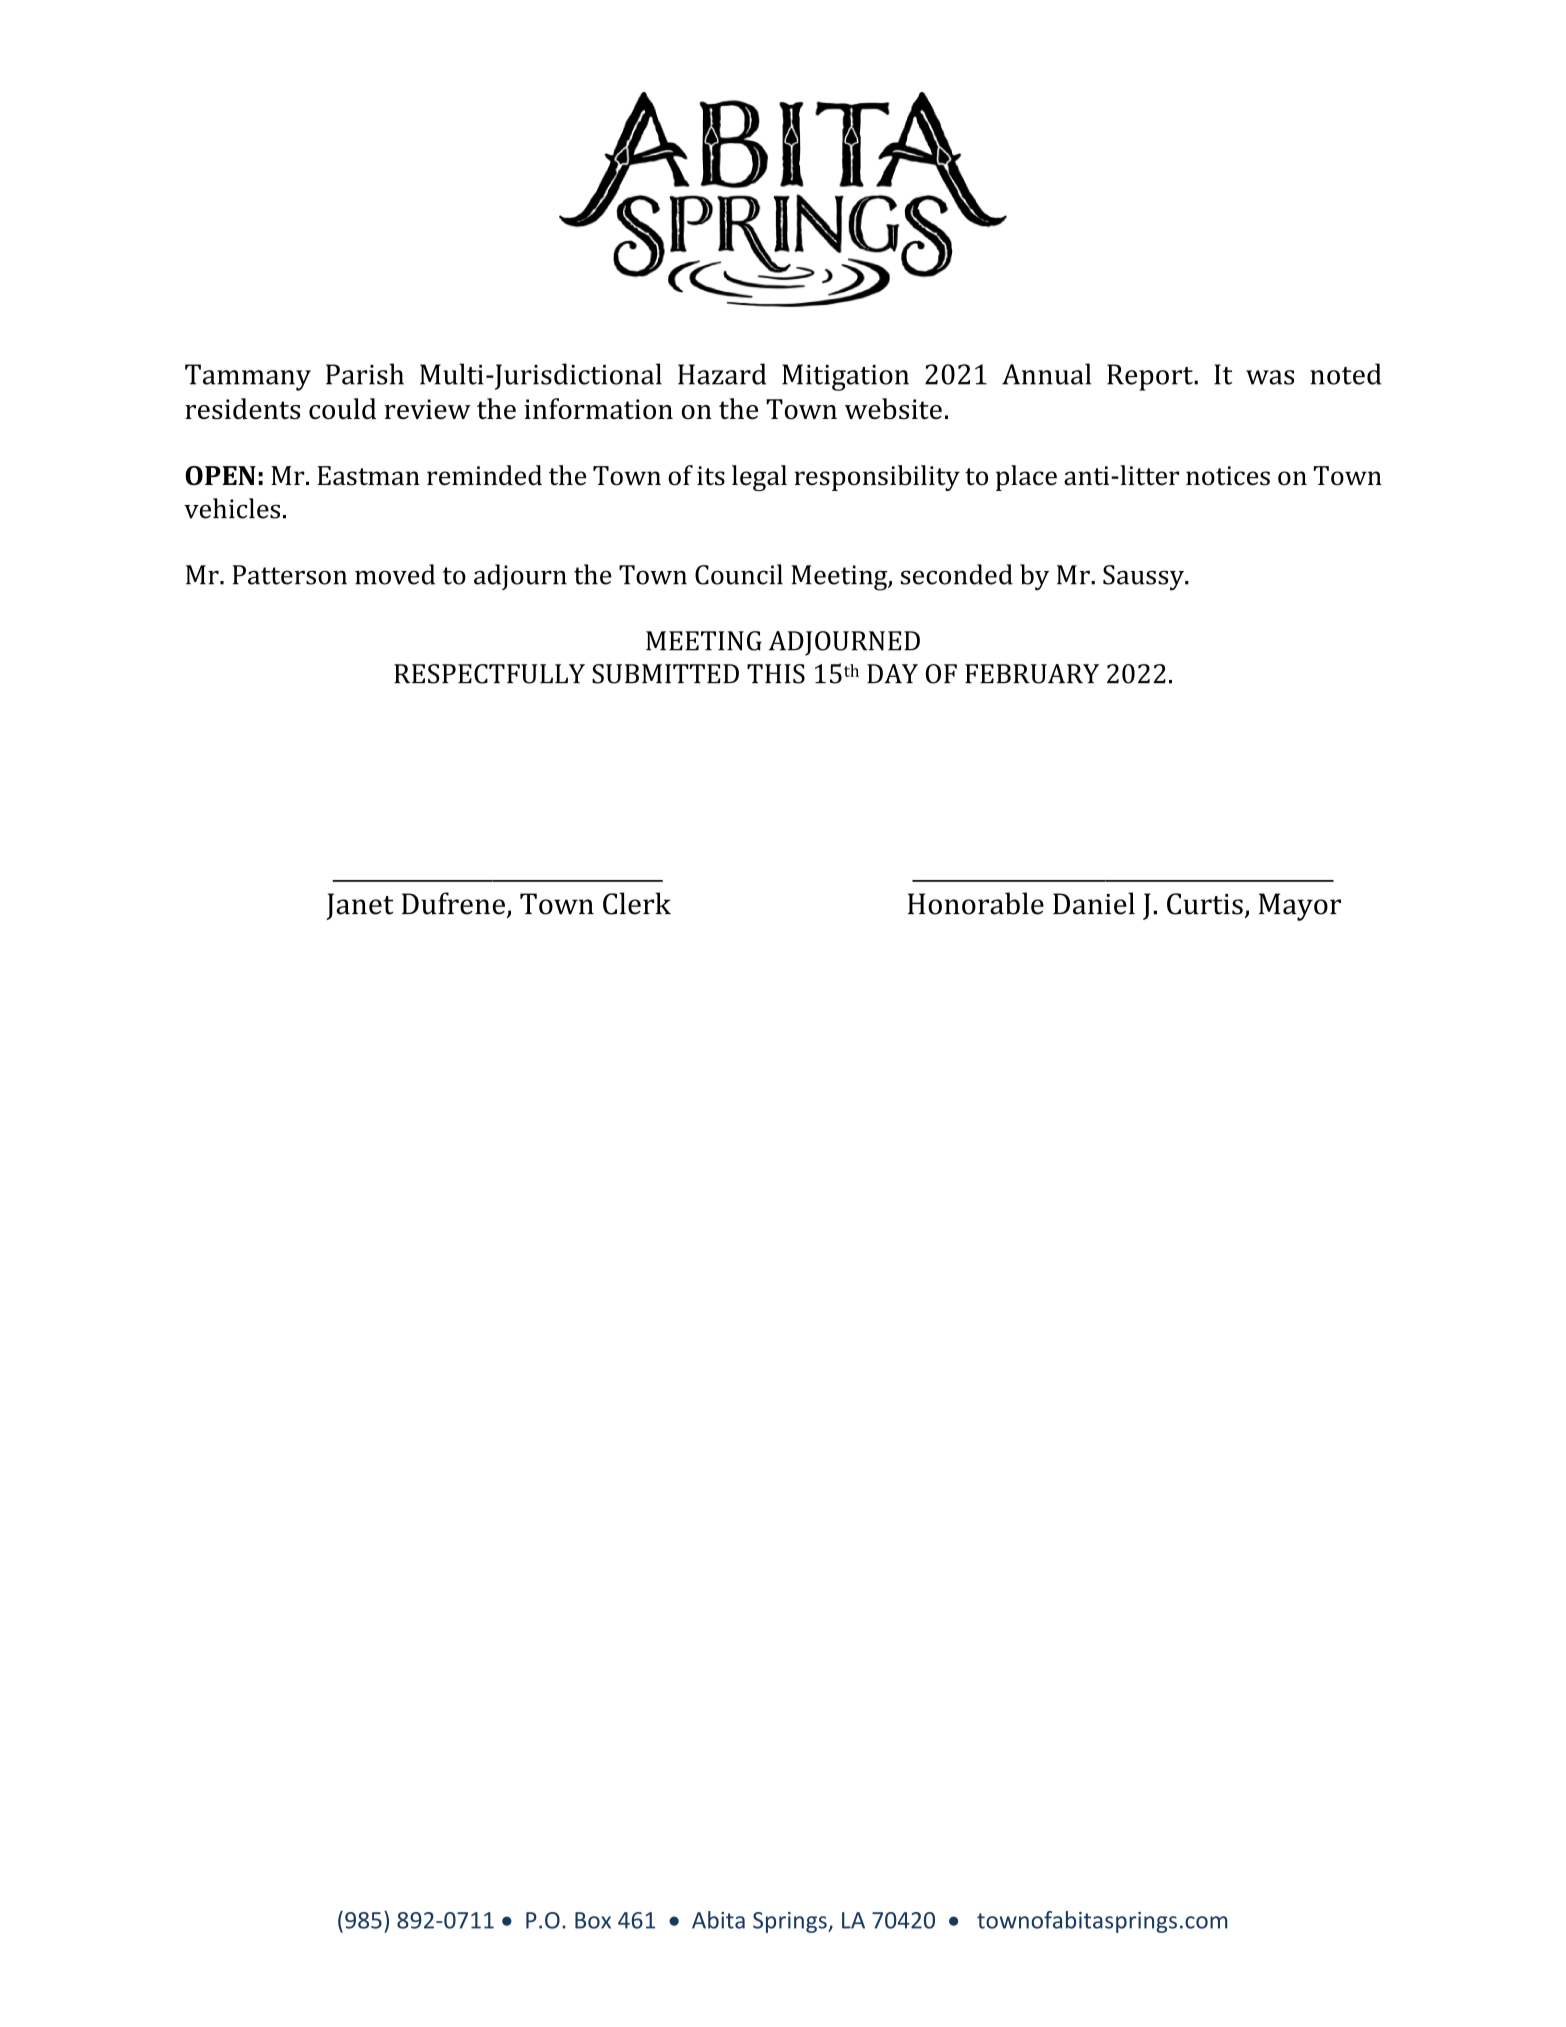  What do you see at coordinates (759, 478) in the screenshot?
I see `legal` at bounding box center [759, 478].
